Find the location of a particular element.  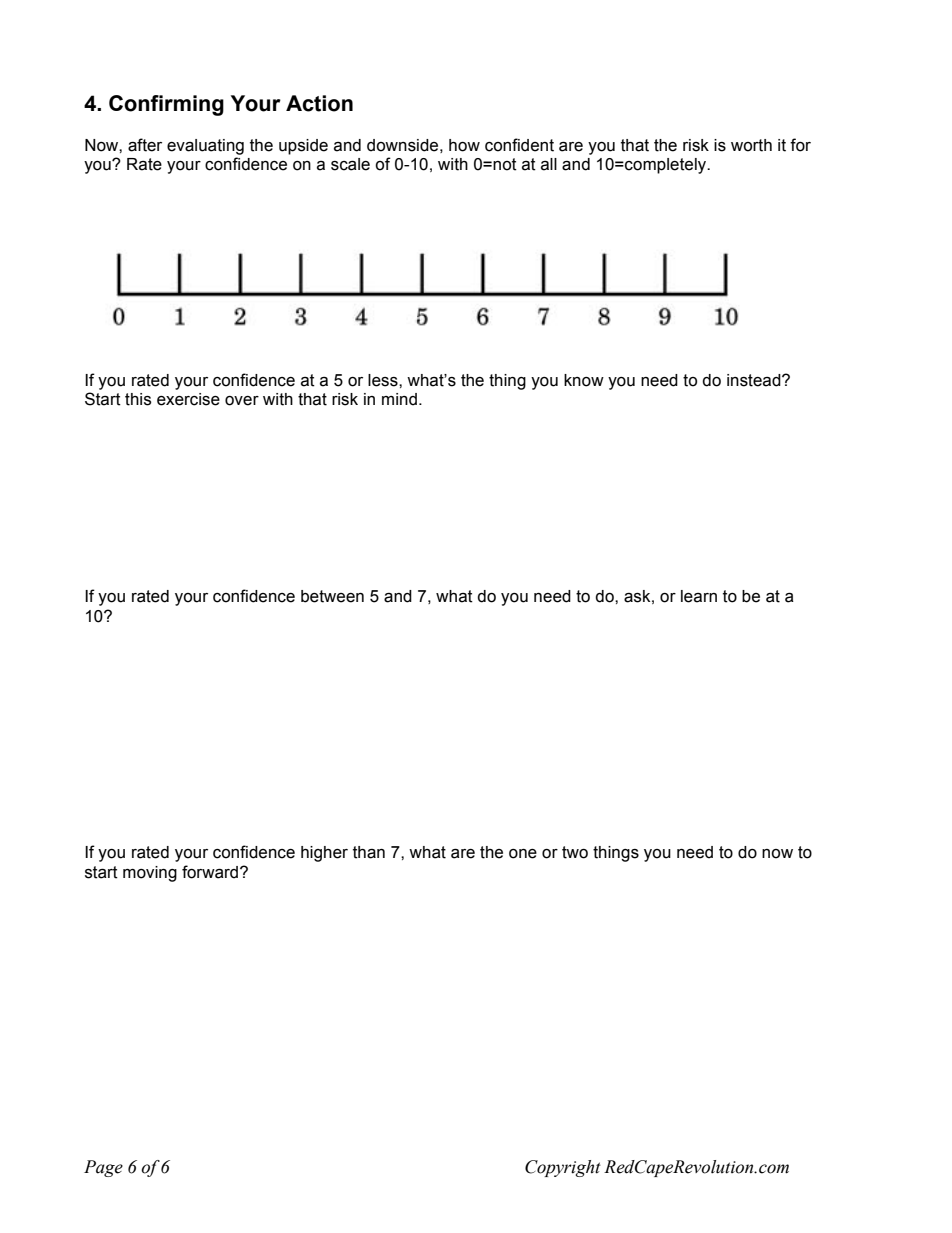

instead is located at coordinates (755, 380).
